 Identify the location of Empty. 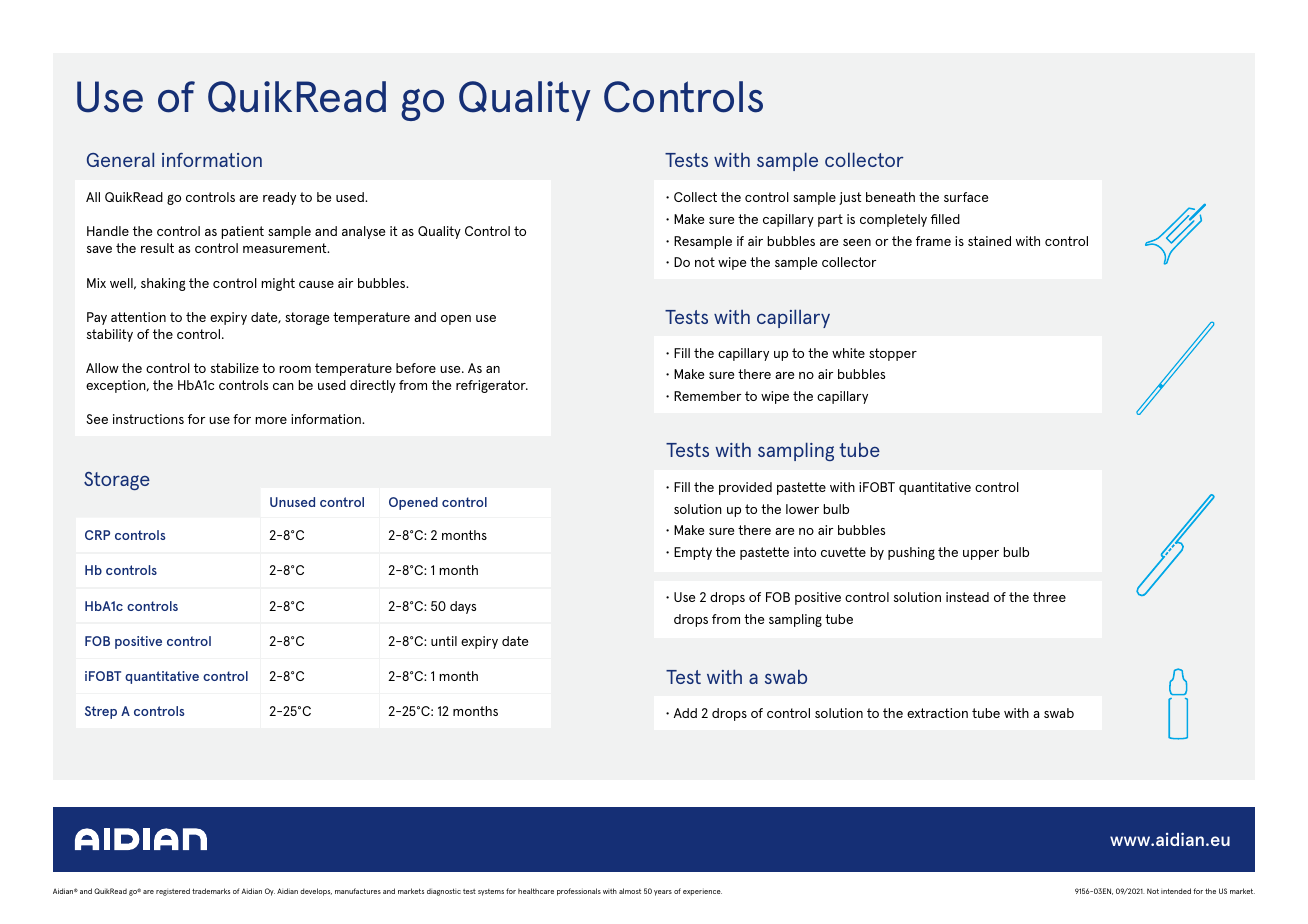
(693, 553).
